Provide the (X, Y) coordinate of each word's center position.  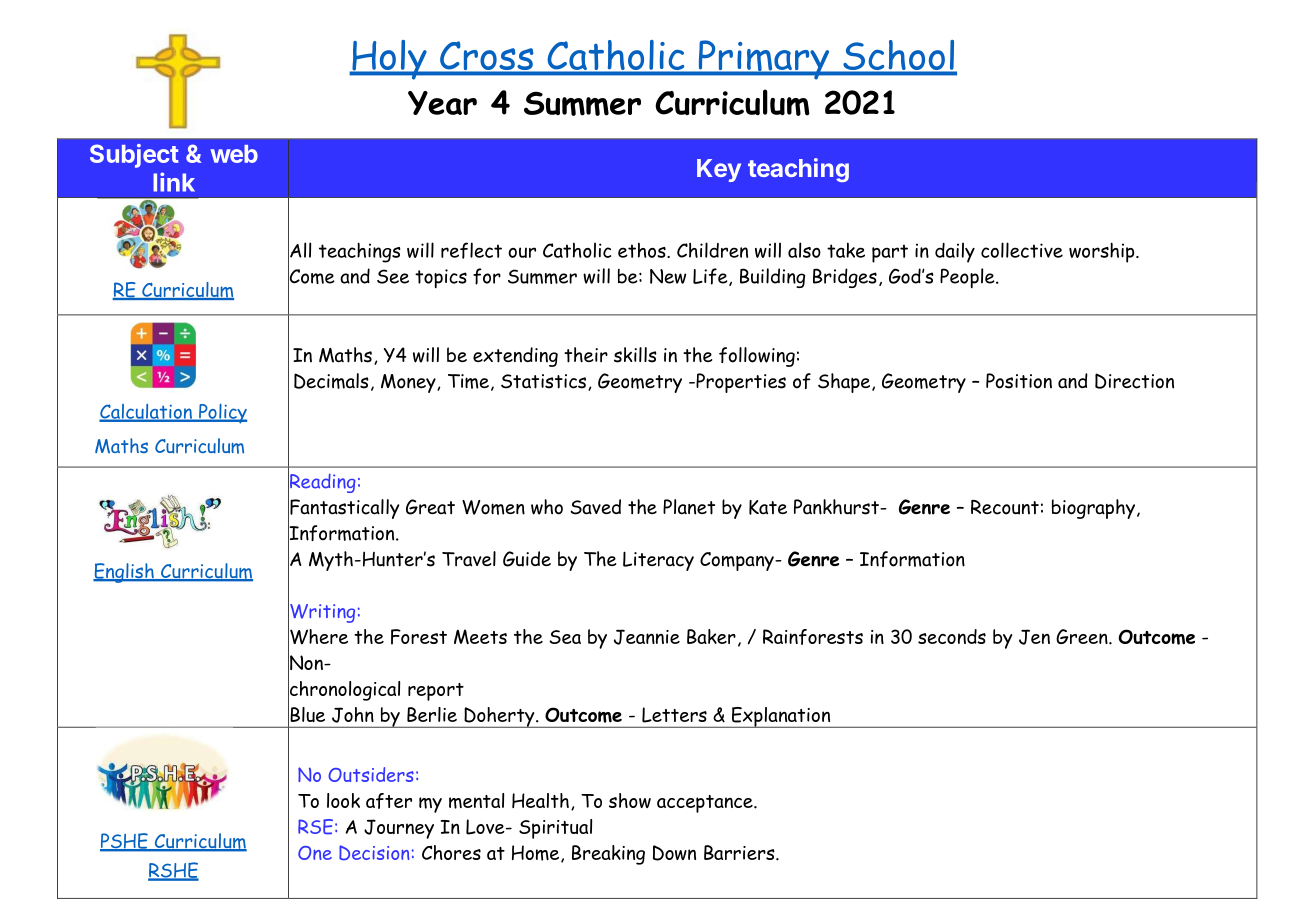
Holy (389, 60)
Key (719, 170)
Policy (222, 414)
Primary (764, 60)
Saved (595, 507)
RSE (315, 827)
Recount (1005, 507)
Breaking (608, 855)
